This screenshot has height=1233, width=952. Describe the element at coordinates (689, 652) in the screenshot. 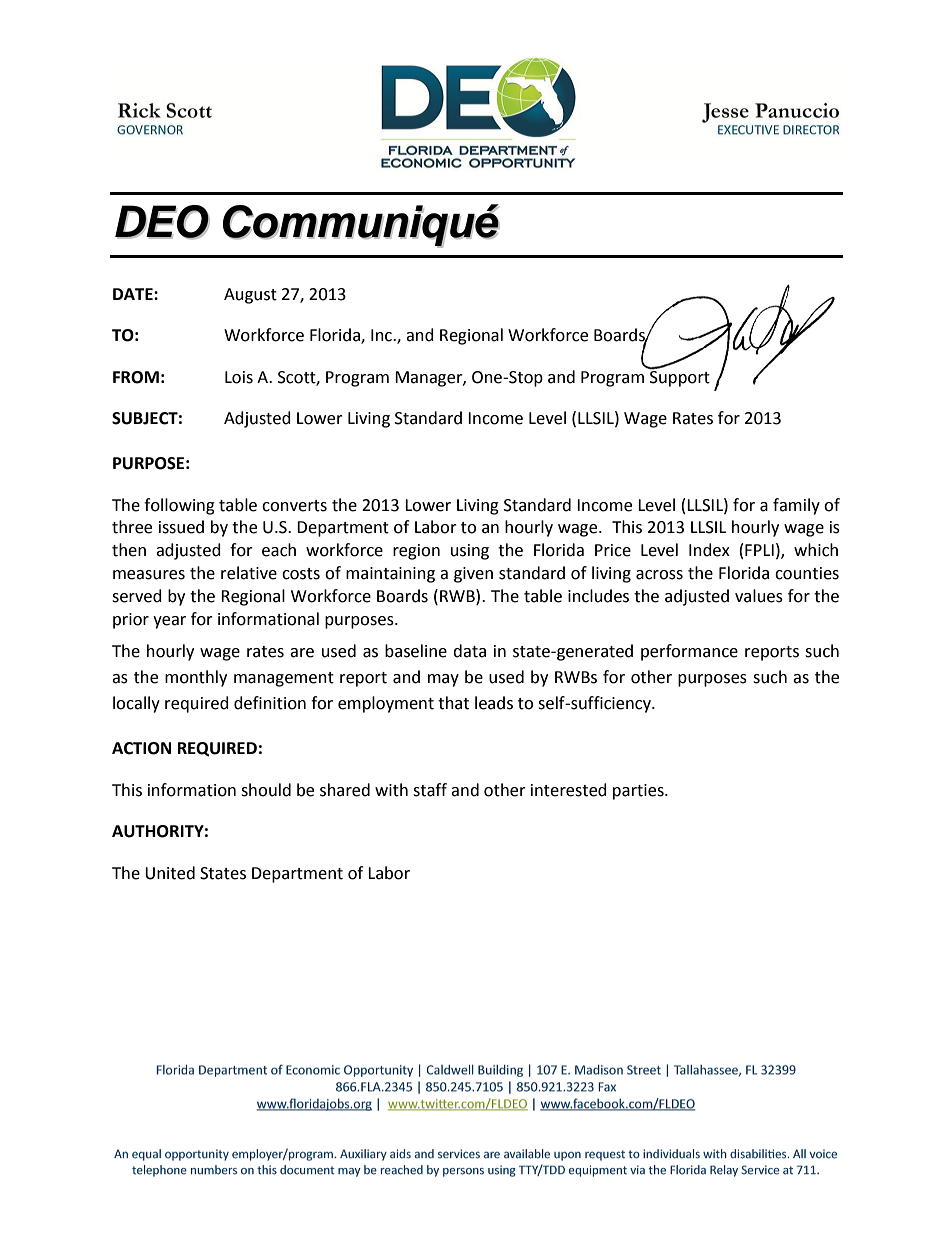

I see `performance` at that location.
